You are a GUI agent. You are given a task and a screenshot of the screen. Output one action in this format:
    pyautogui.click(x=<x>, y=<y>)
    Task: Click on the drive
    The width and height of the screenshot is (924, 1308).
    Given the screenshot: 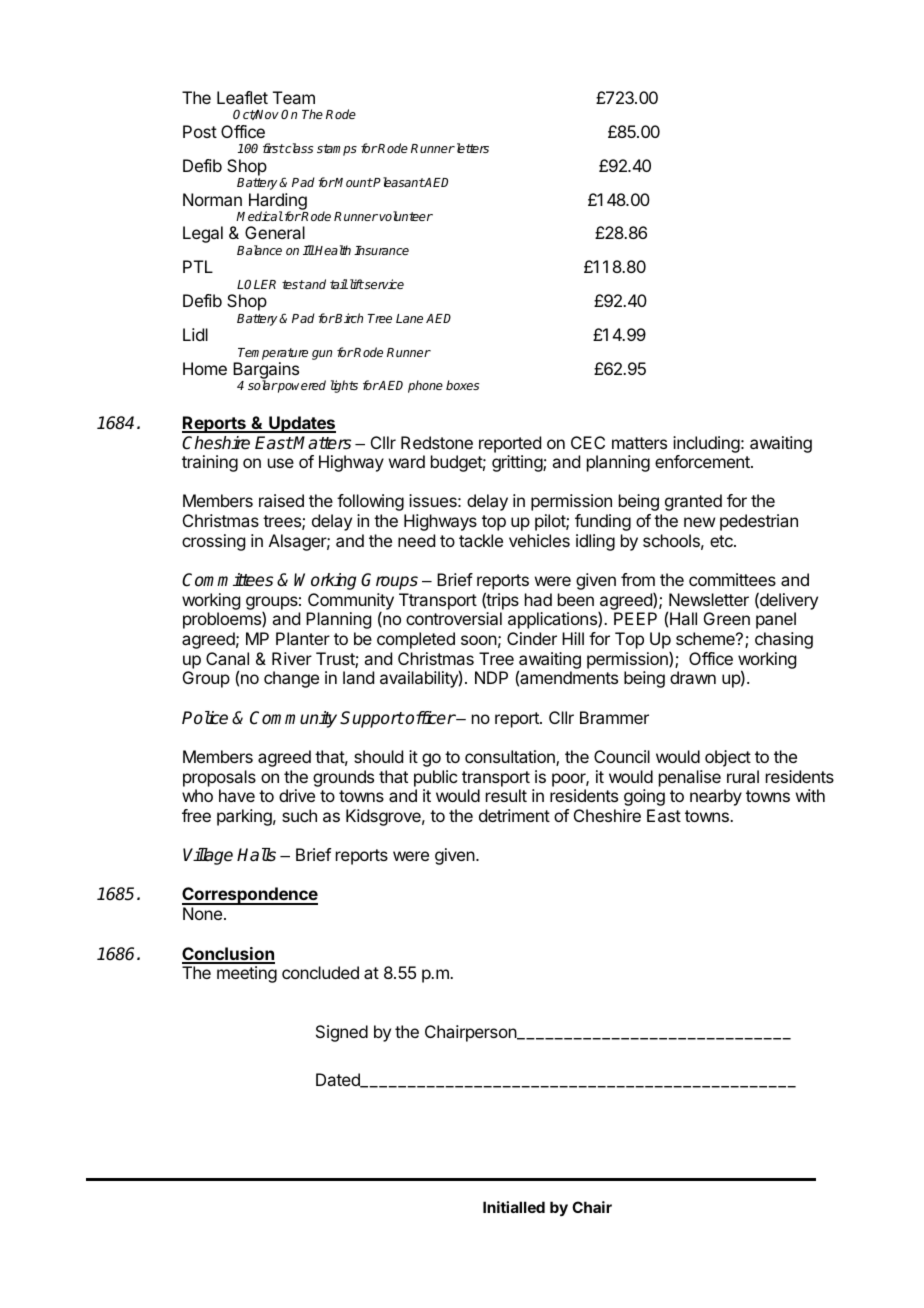 What is the action you would take?
    pyautogui.click(x=297, y=795)
